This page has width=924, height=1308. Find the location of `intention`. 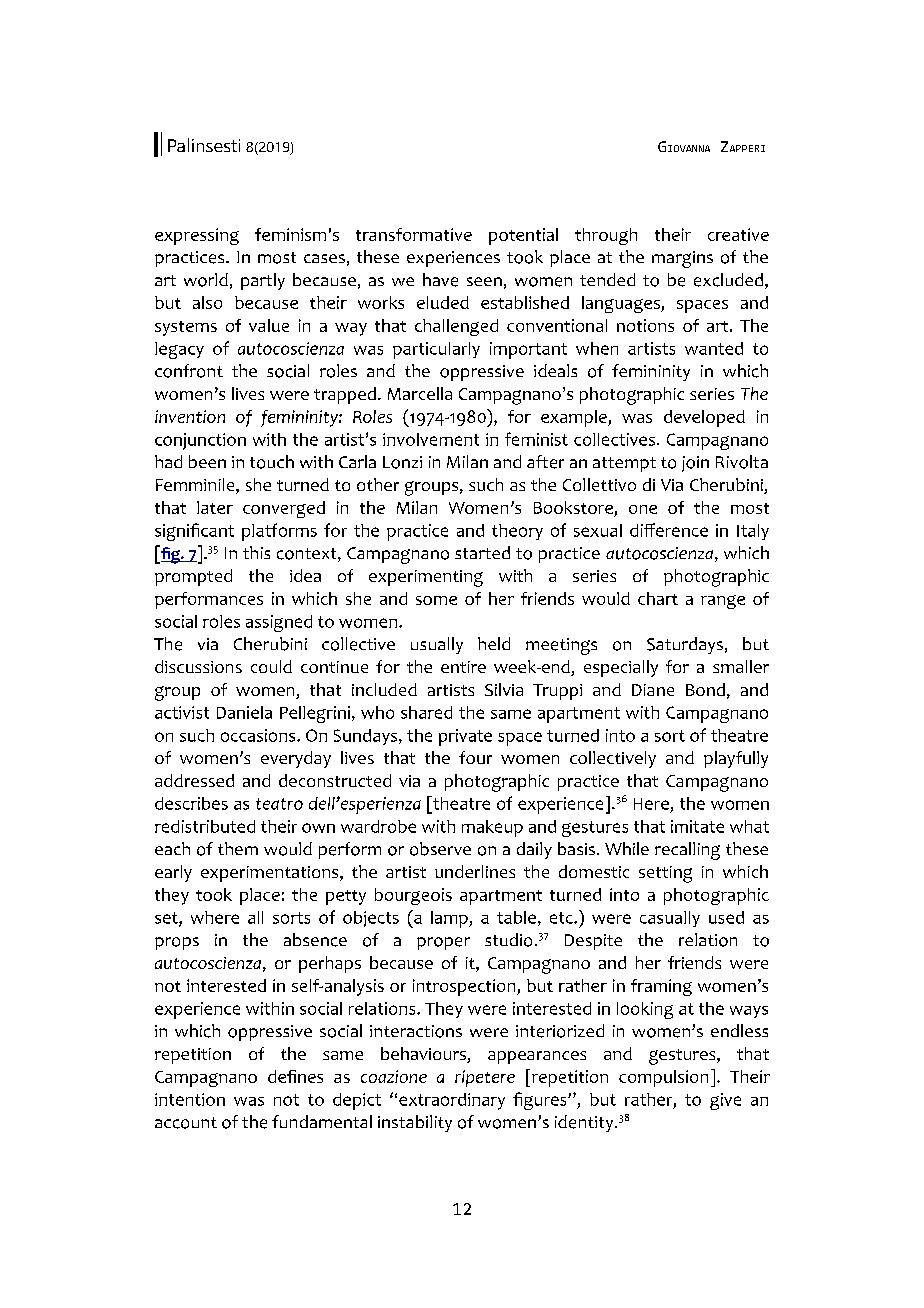

intention is located at coordinates (190, 1099).
